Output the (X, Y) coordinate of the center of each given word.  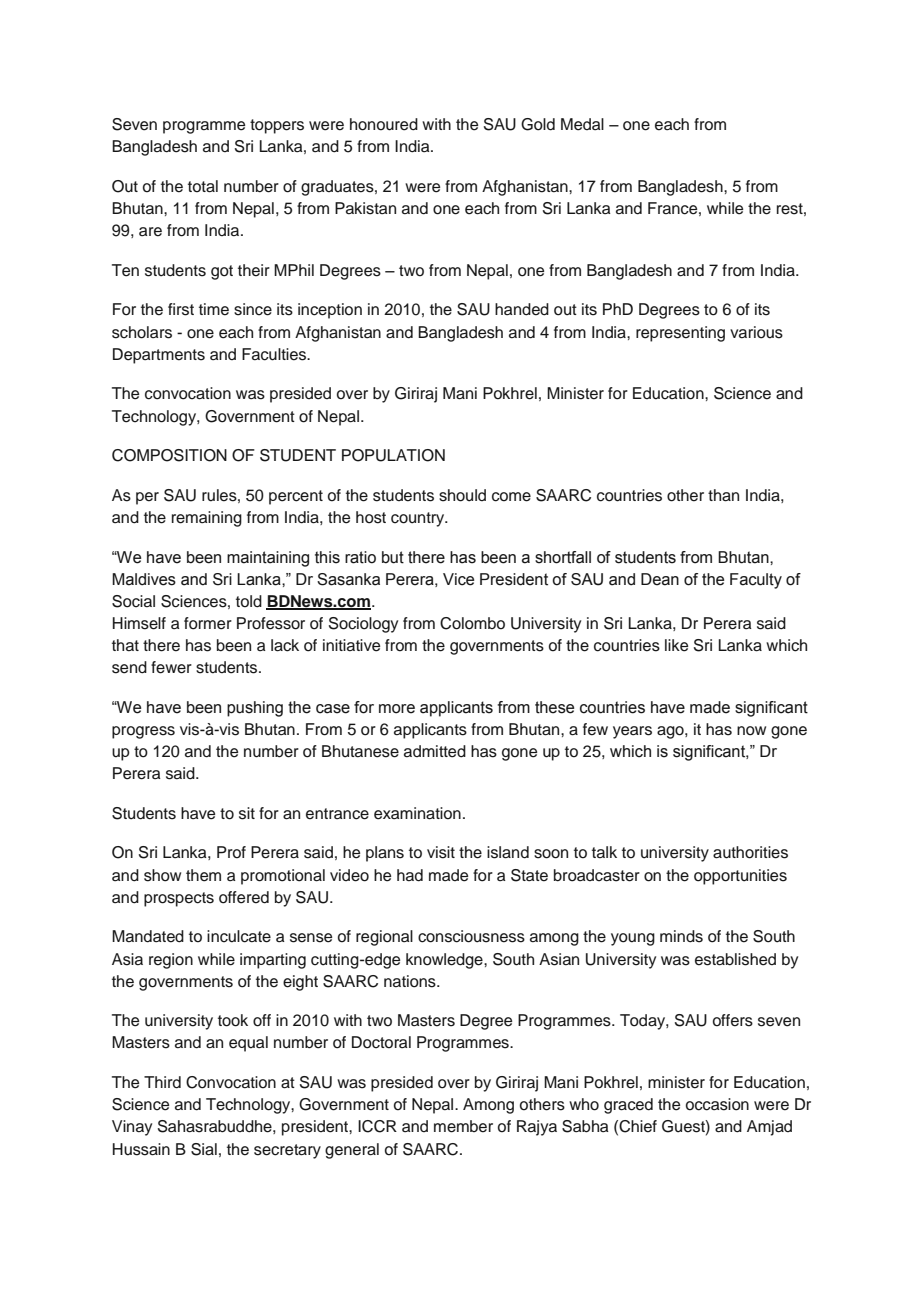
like (676, 645)
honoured (384, 124)
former (208, 623)
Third (162, 1082)
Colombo (472, 623)
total (203, 186)
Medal (582, 124)
